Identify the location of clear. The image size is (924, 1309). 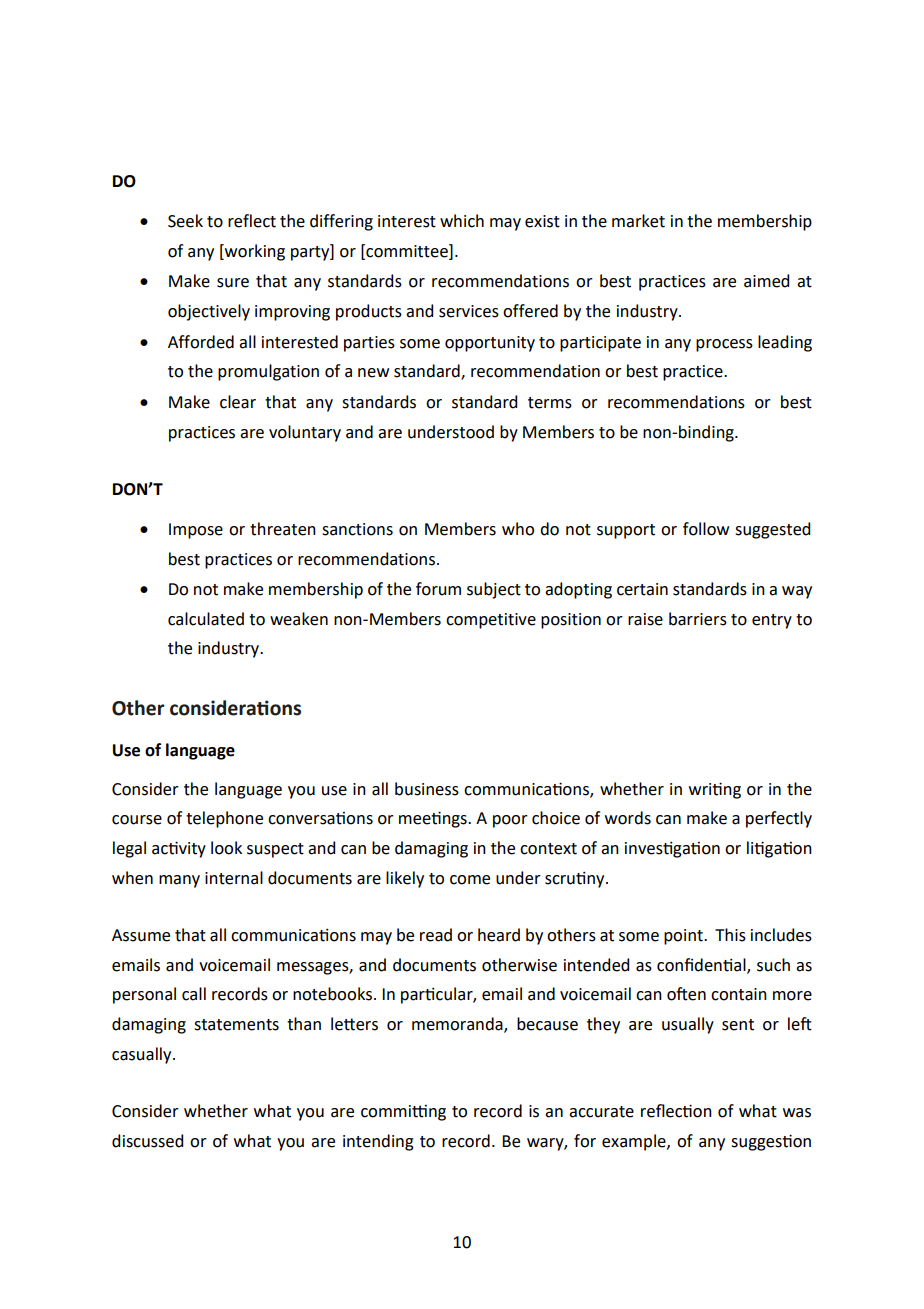
(238, 402).
